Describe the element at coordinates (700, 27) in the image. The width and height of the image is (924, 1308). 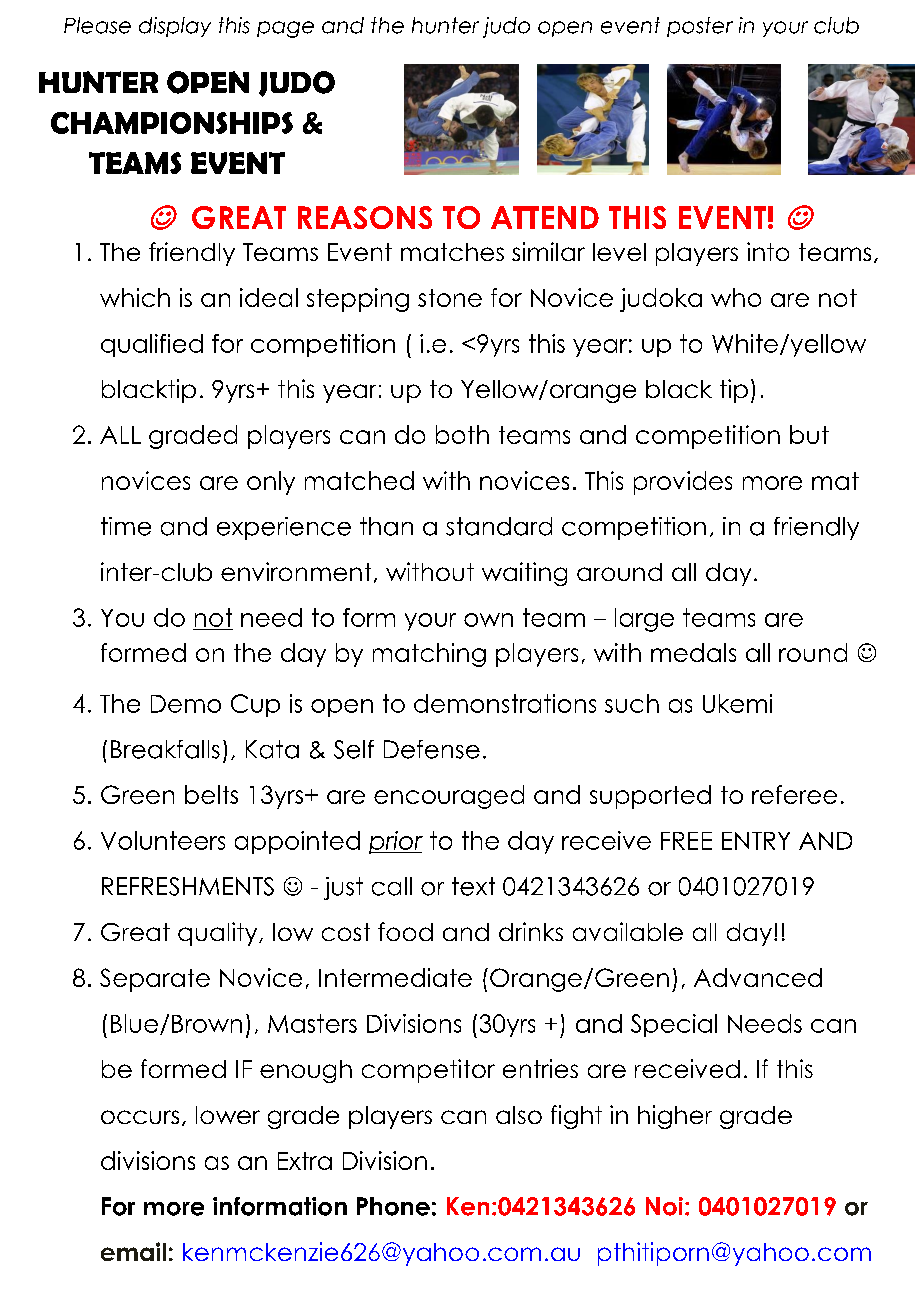
I see `poster` at that location.
